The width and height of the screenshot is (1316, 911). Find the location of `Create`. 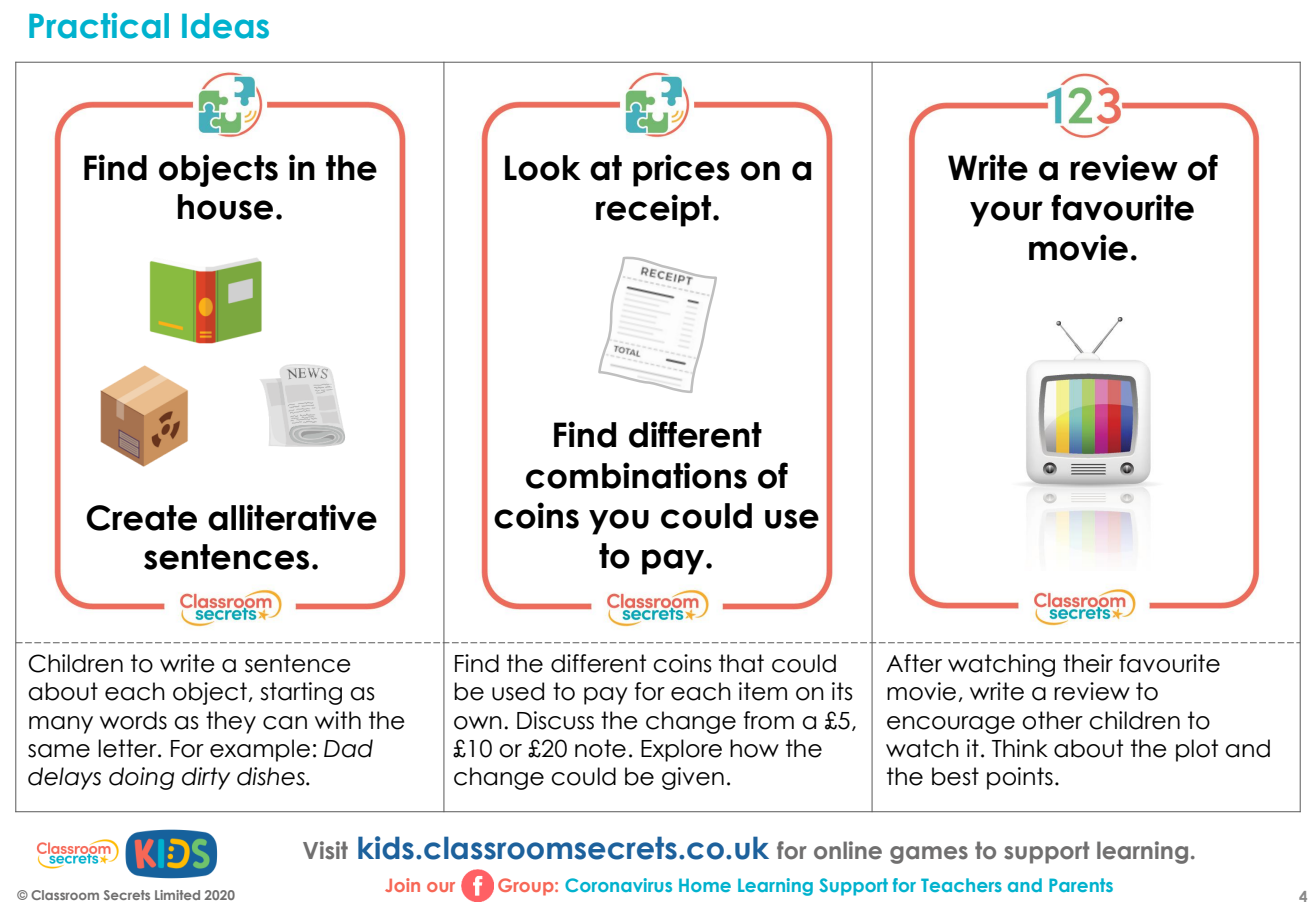

Create is located at coordinates (141, 518).
